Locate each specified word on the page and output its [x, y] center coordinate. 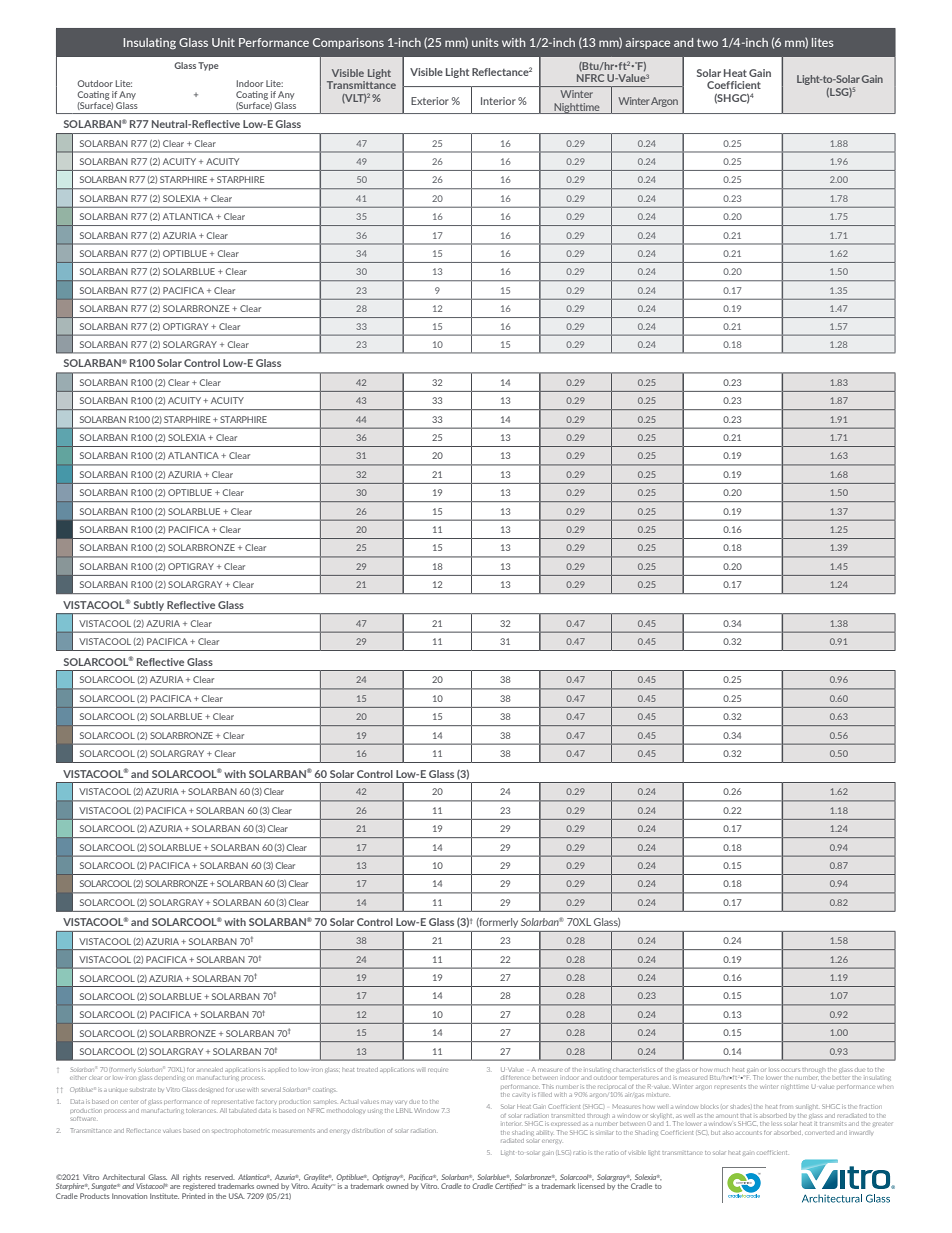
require [437, 1070]
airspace [647, 43]
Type [208, 66]
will [420, 1069]
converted [819, 1133]
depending [169, 1078]
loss [774, 1070]
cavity [521, 1095]
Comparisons [348, 43]
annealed [210, 1069]
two [707, 42]
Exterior [430, 101]
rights [192, 1179]
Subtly [149, 606]
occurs [790, 1070]
